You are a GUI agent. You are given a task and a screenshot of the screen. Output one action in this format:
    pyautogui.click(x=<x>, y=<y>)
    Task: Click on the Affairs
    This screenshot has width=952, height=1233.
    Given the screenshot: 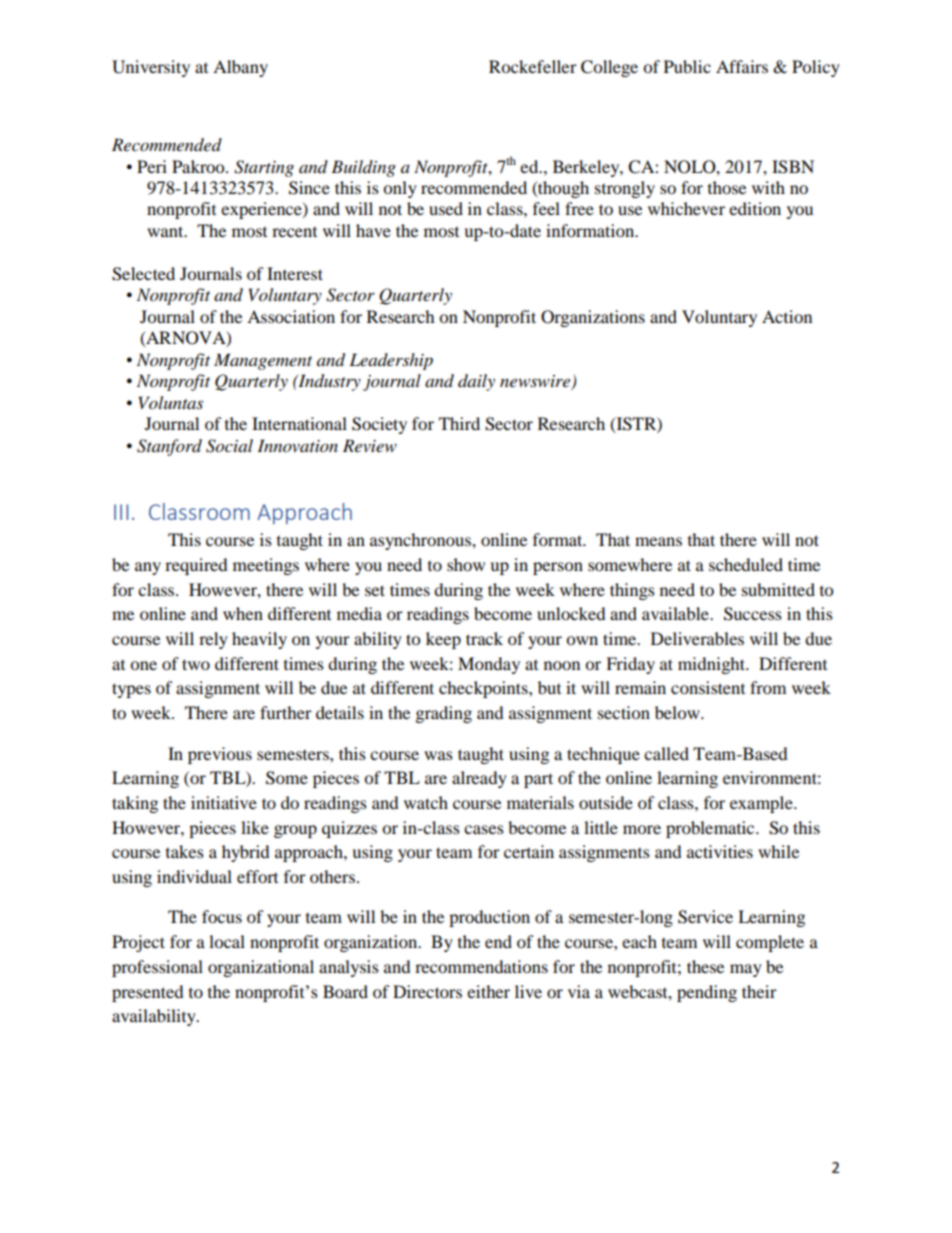 What is the action you would take?
    pyautogui.click(x=742, y=66)
